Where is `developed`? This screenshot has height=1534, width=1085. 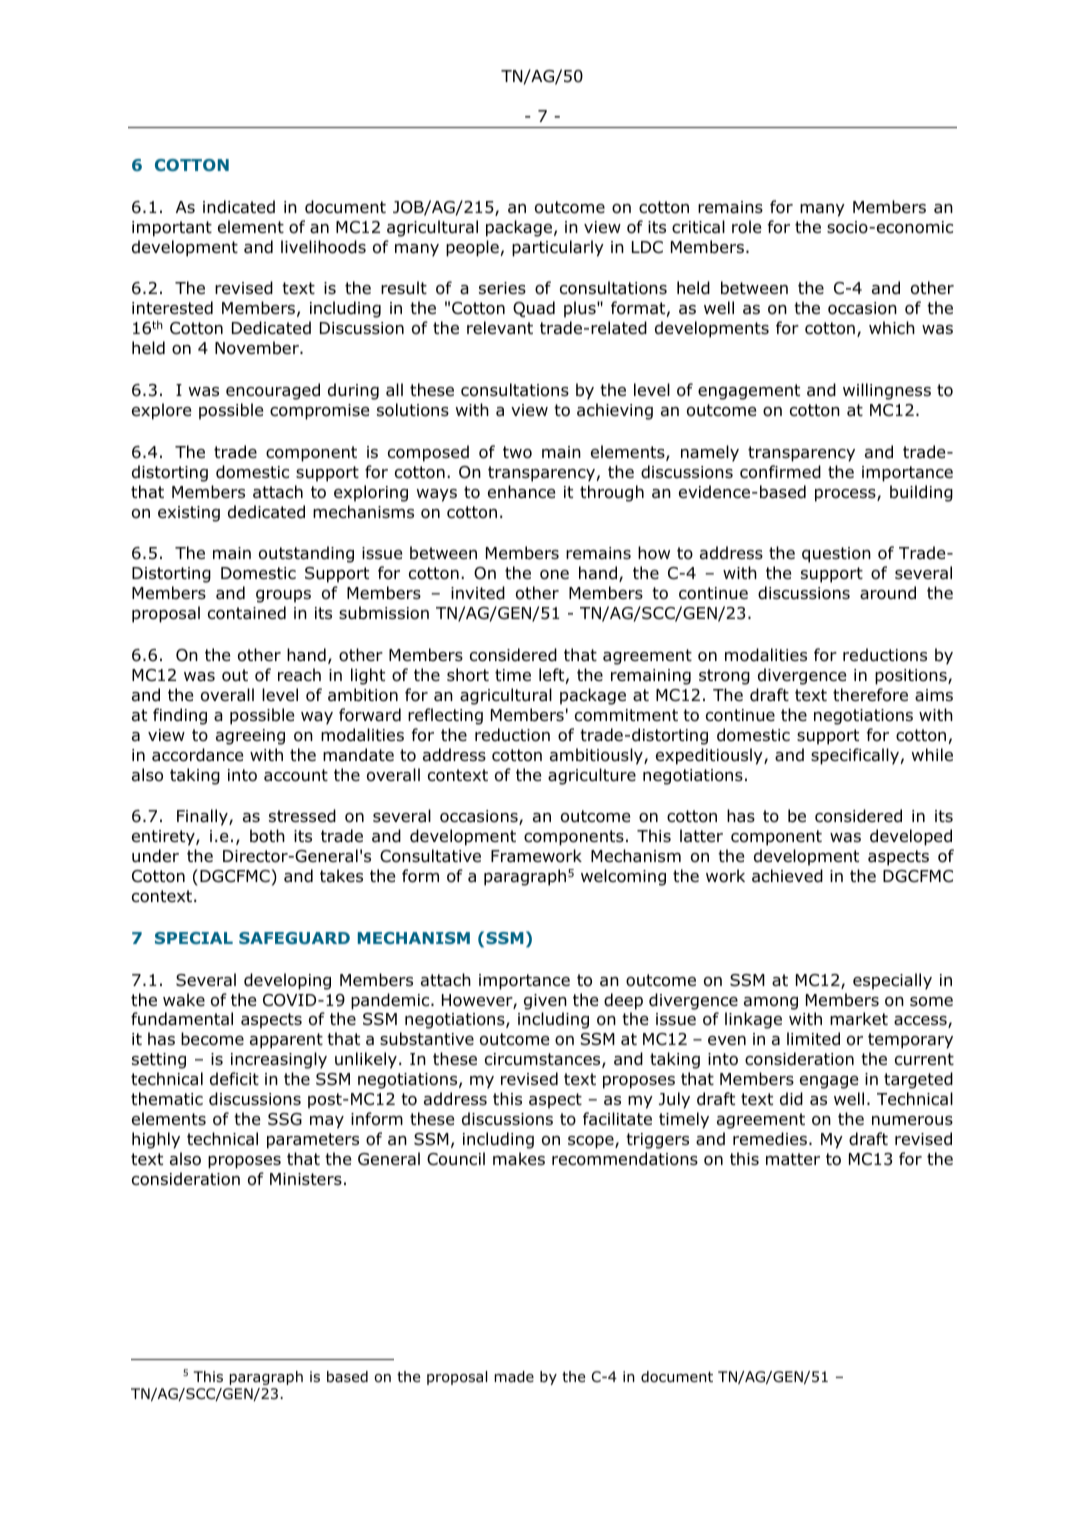
developed is located at coordinates (911, 837).
